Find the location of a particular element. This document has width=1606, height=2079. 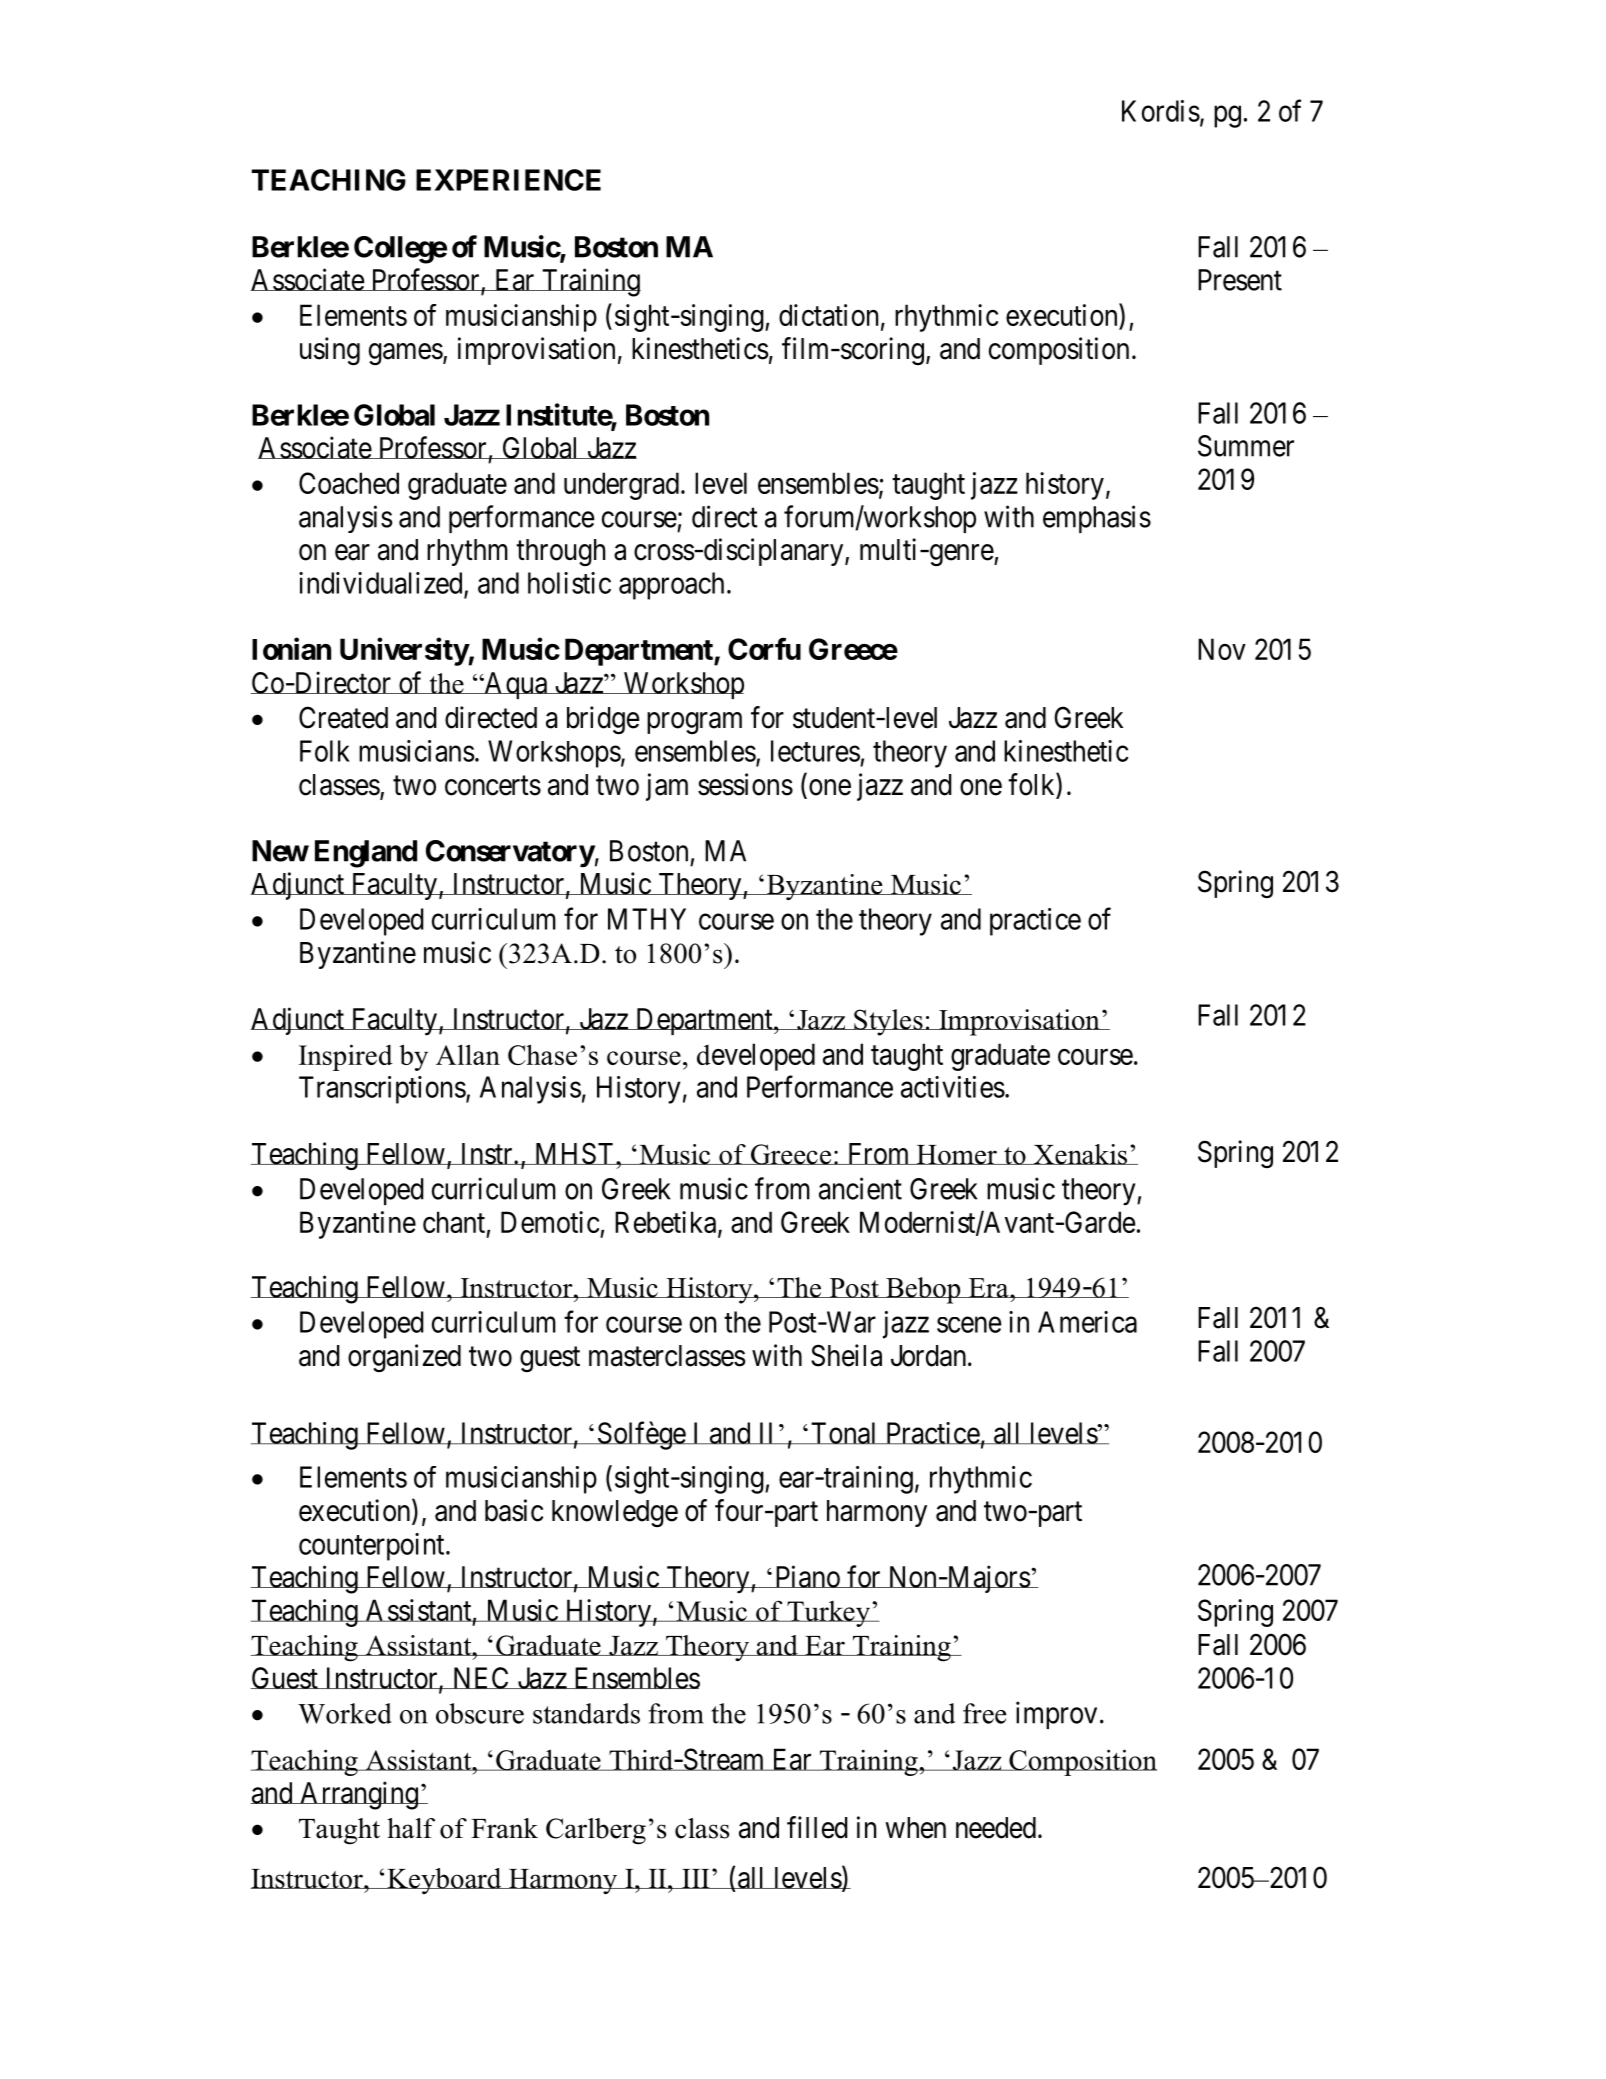

half is located at coordinates (411, 1828).
